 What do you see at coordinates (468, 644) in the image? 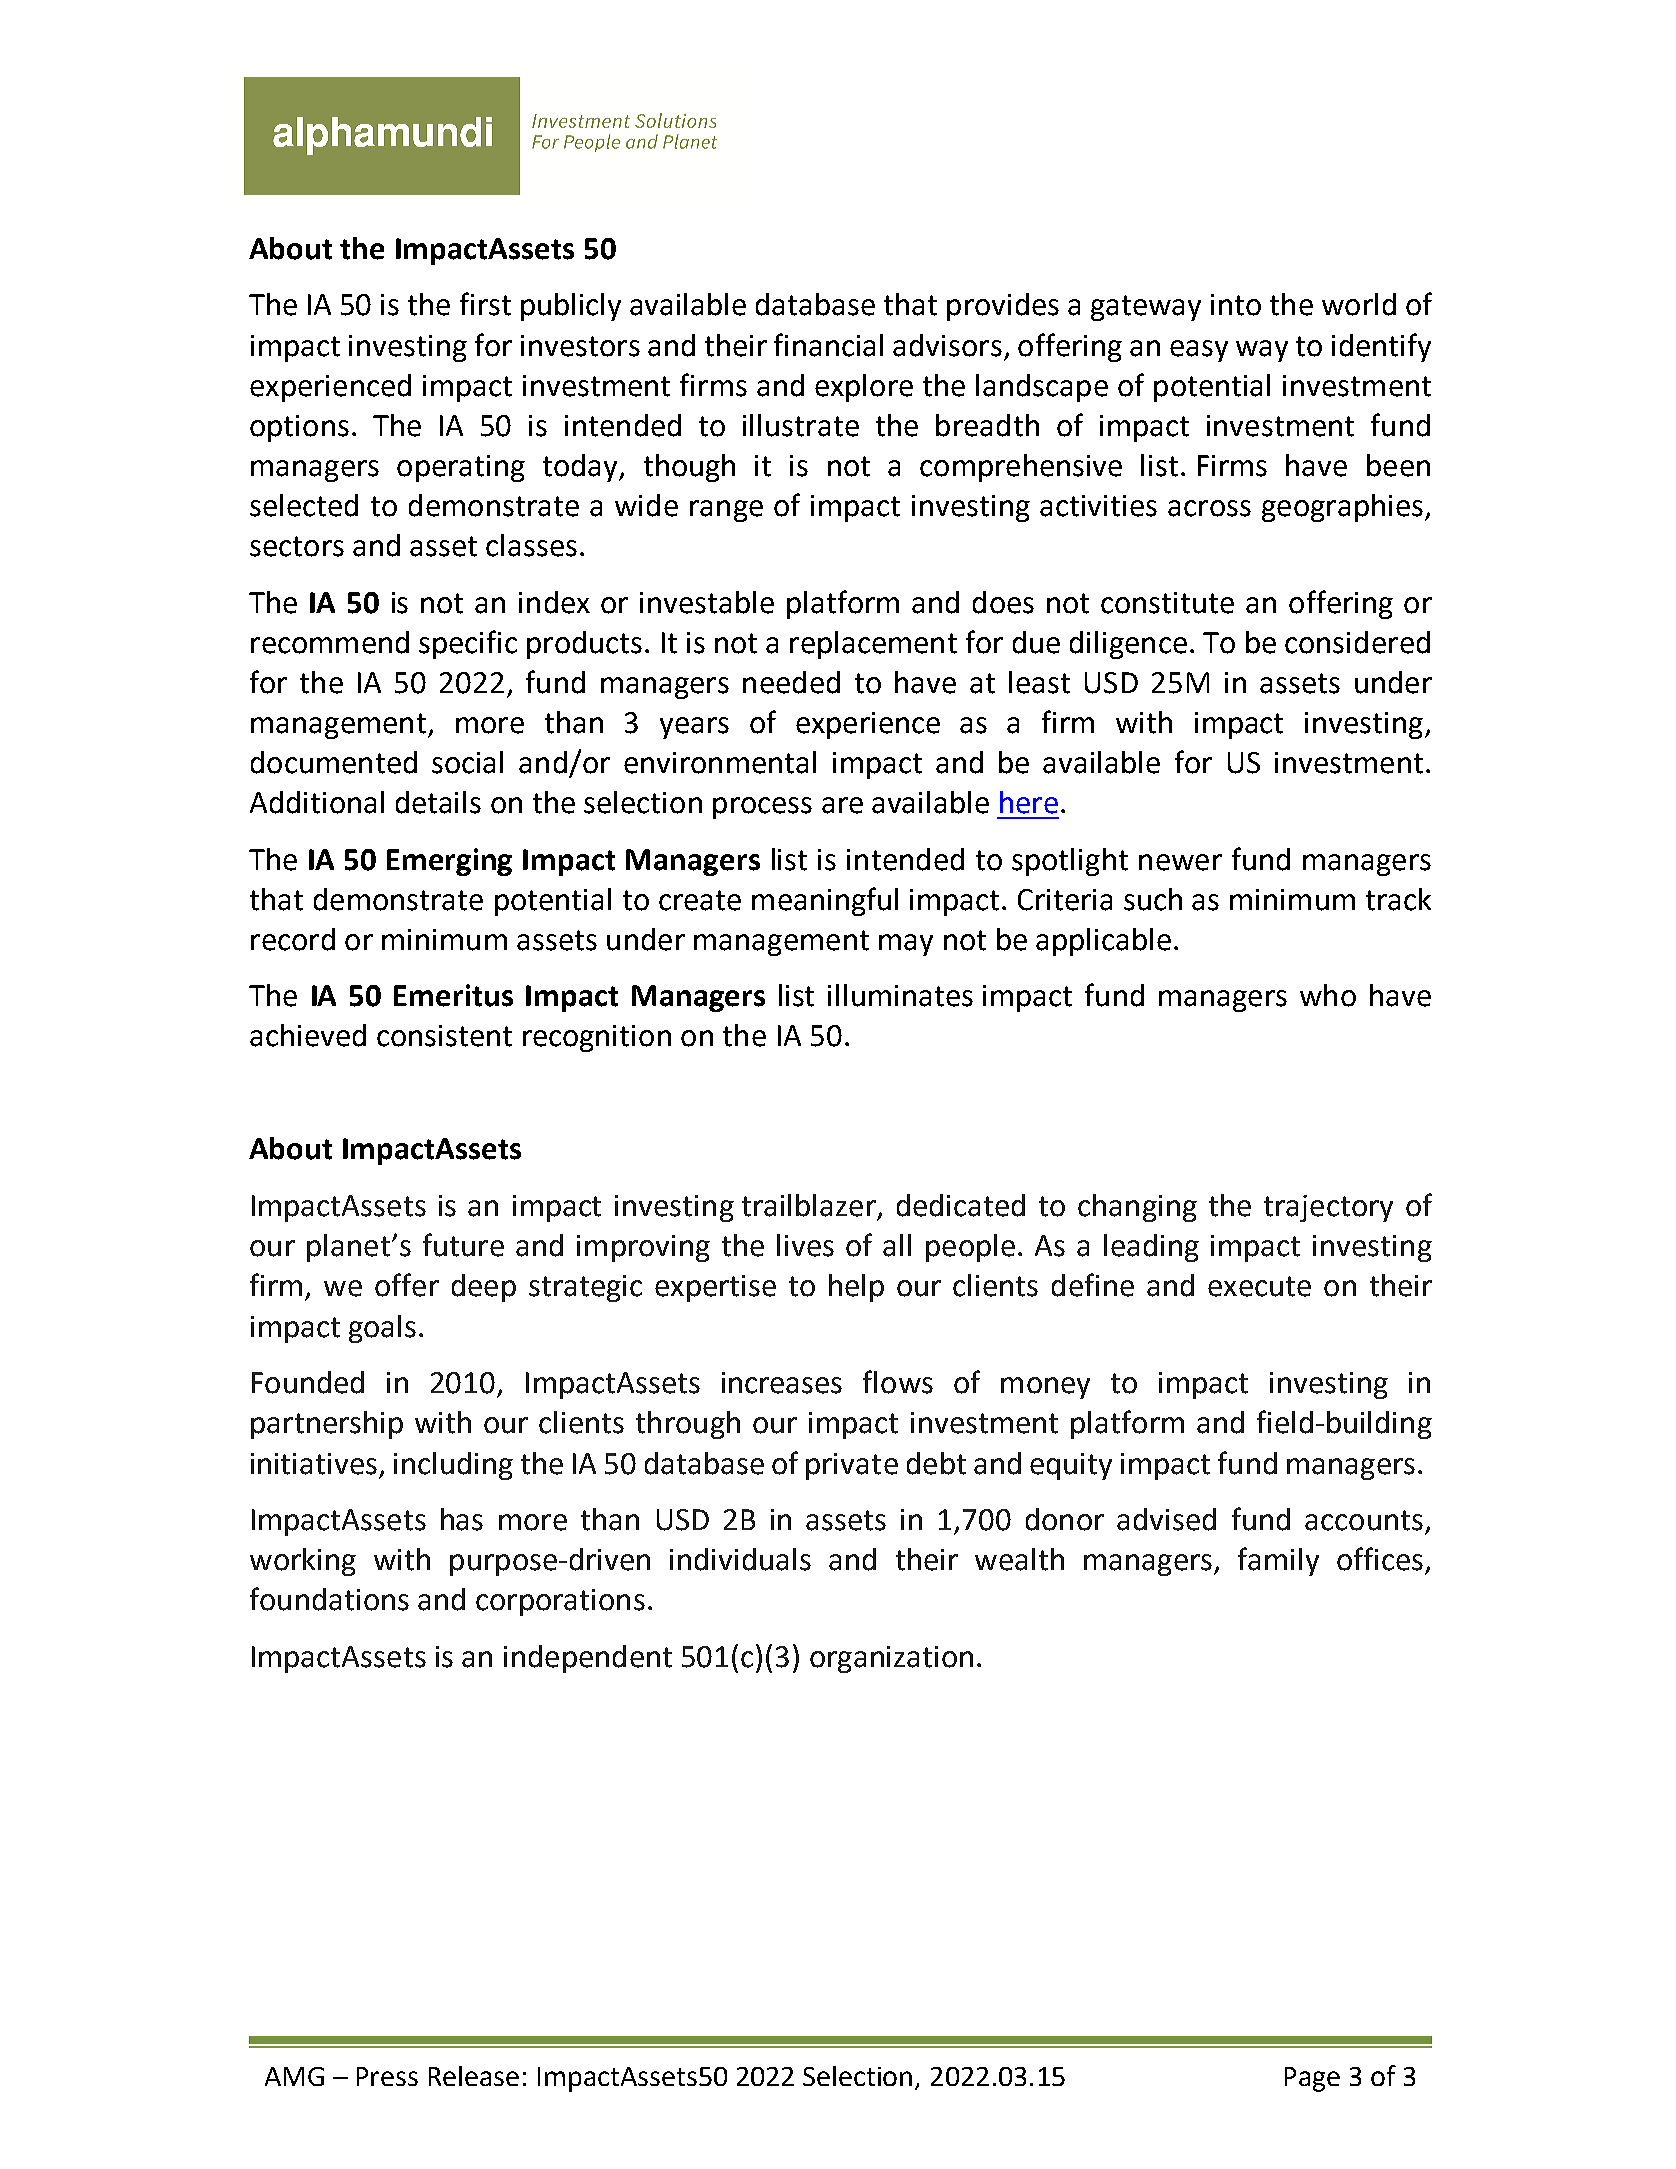
I see `specific` at bounding box center [468, 644].
